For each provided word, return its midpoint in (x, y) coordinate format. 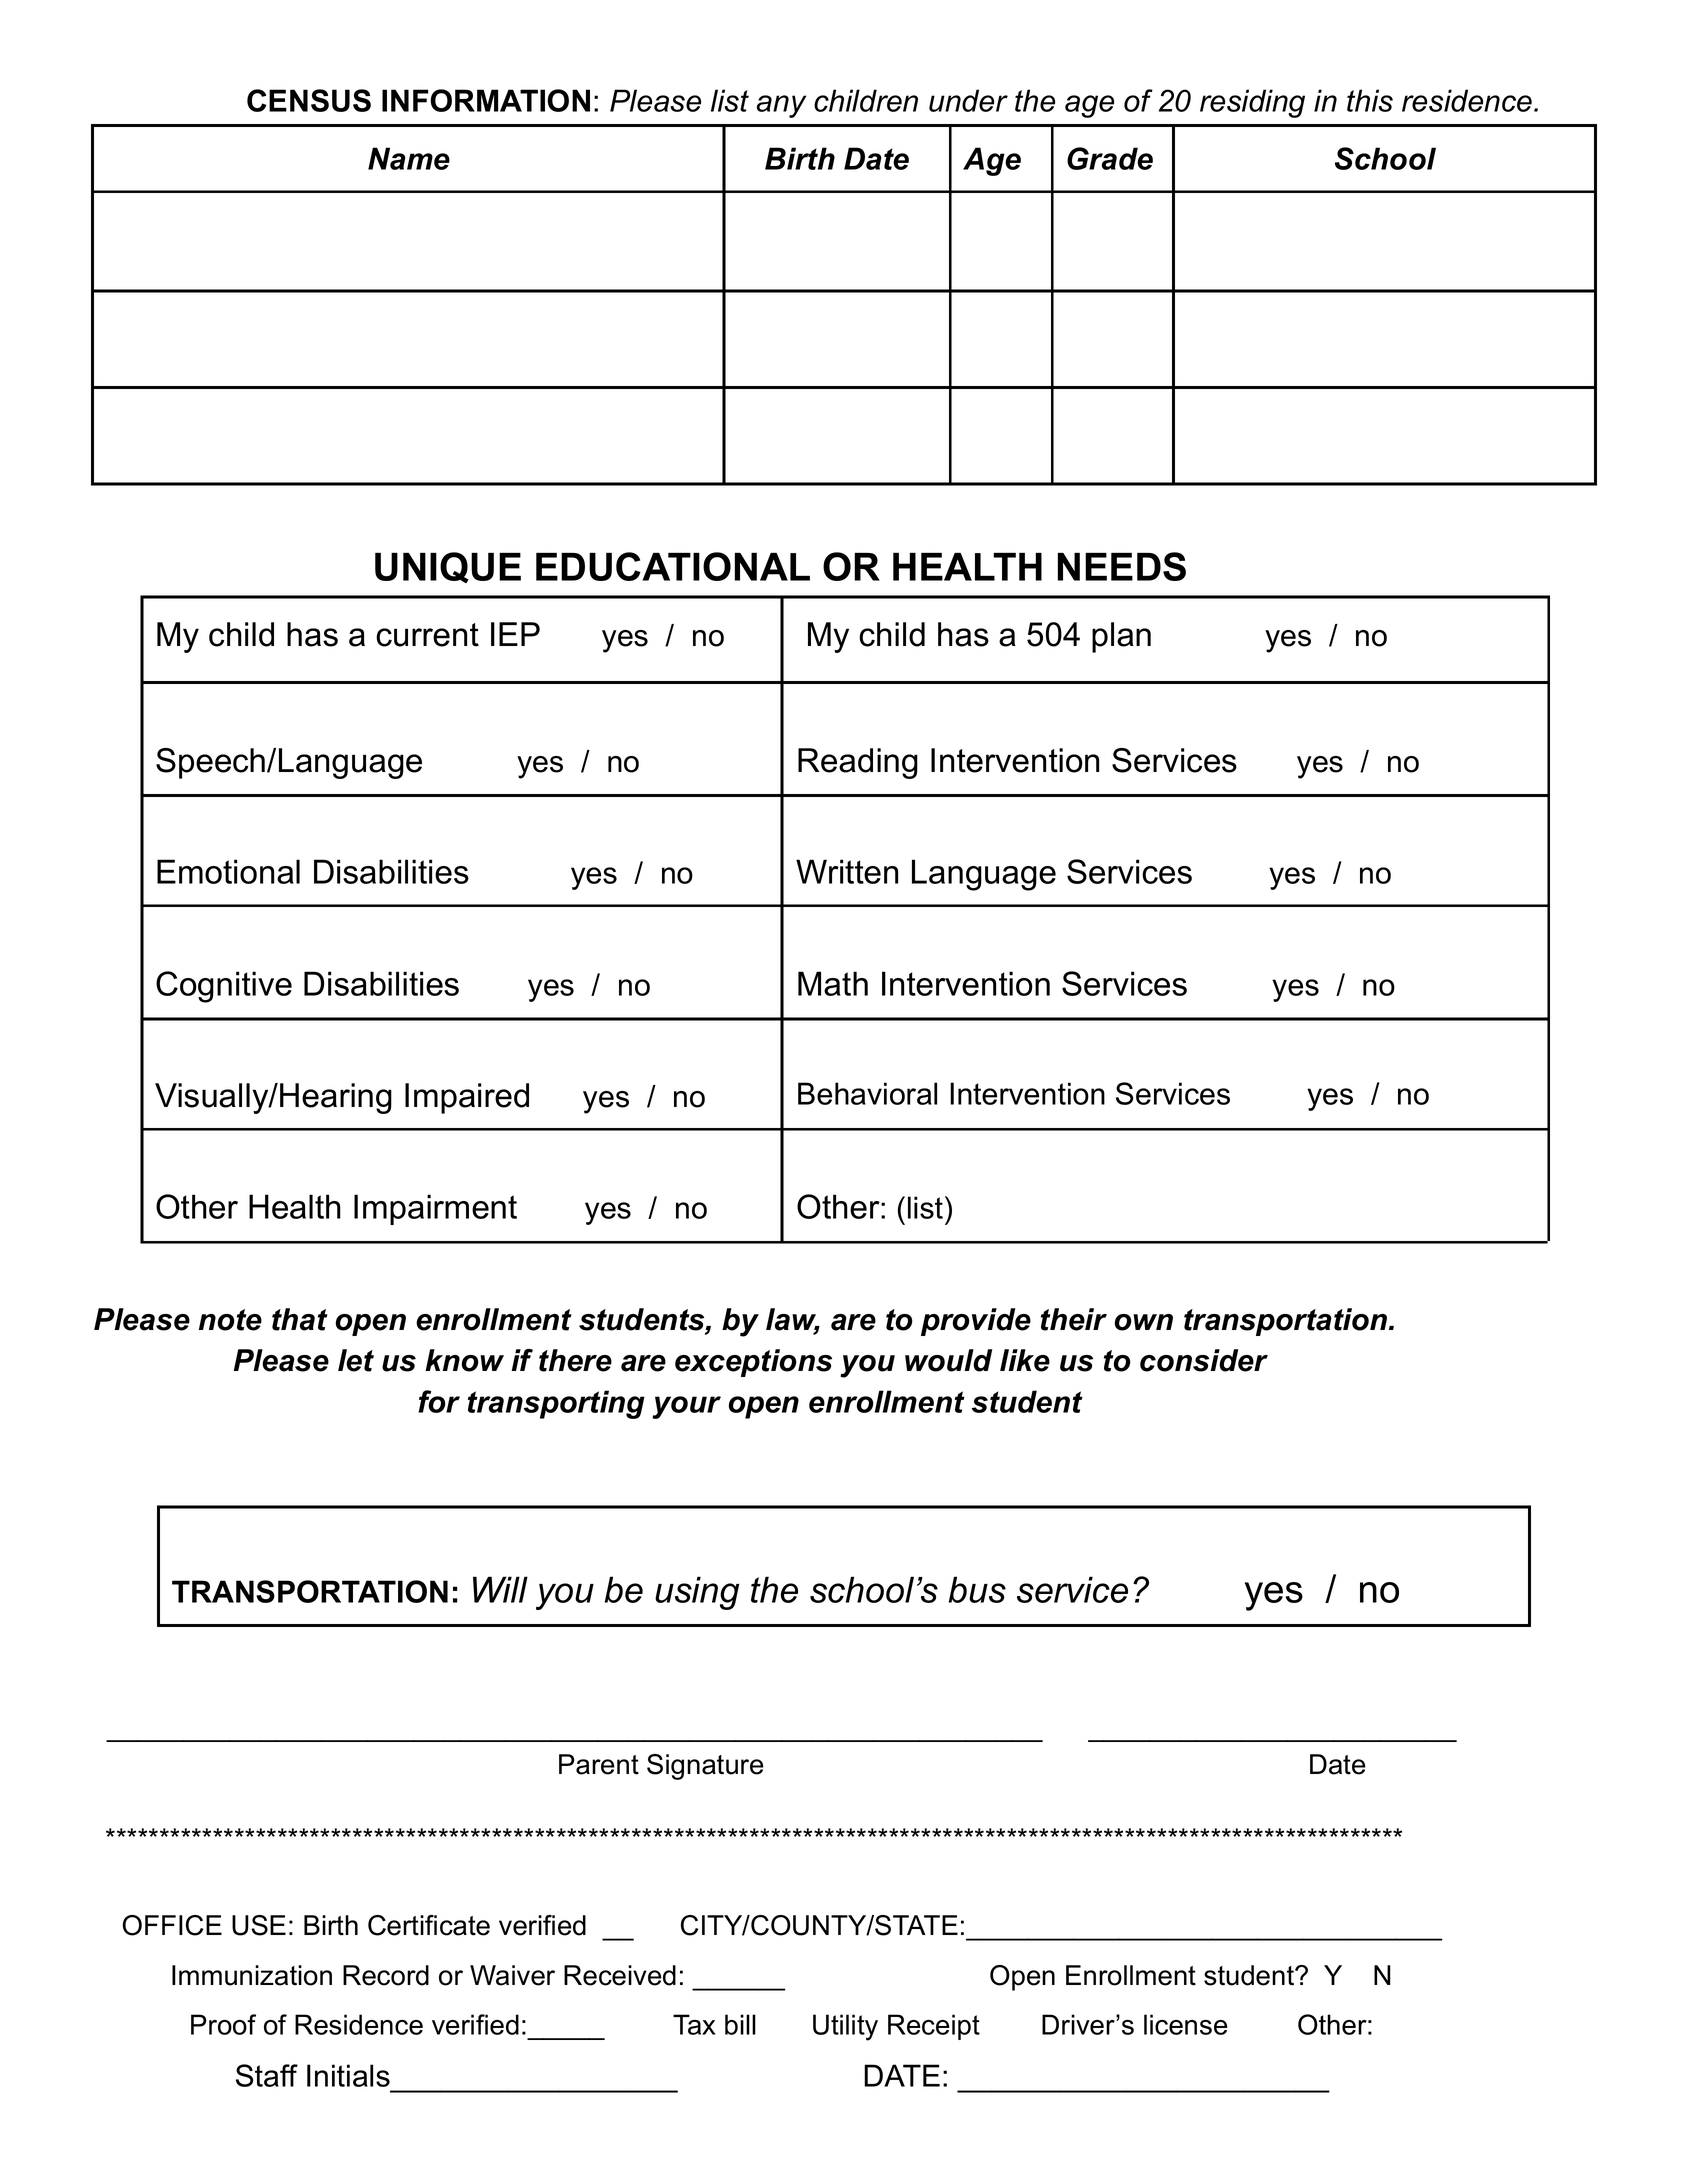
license (1186, 2024)
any (781, 106)
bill (740, 2024)
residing (1252, 103)
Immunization (252, 1975)
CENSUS (309, 100)
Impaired (467, 1098)
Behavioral (867, 1093)
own (1143, 1322)
